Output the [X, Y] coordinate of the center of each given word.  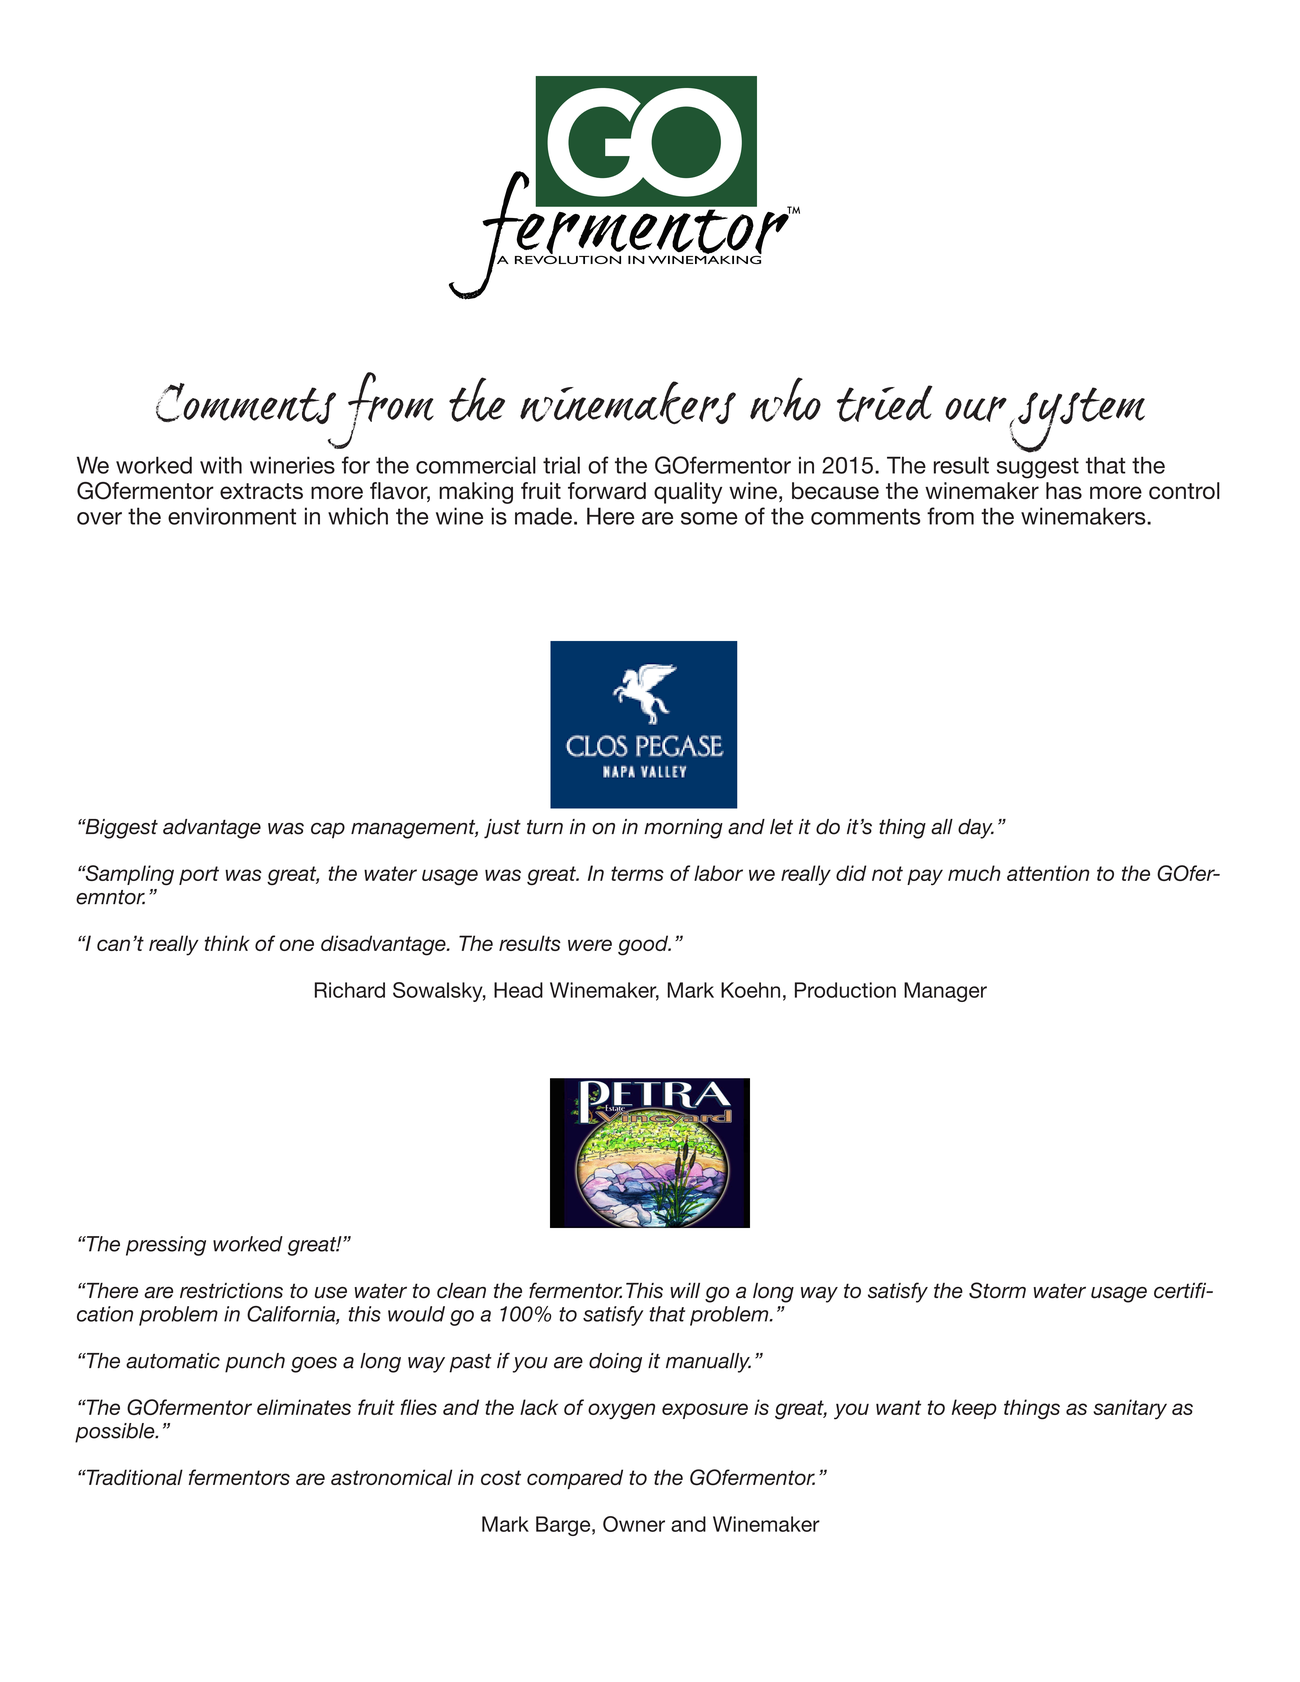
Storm [997, 1290]
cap [328, 831]
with [221, 465]
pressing [166, 1246]
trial [561, 465]
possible [116, 1433]
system [1077, 420]
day [976, 829]
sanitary [1130, 1409]
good [644, 945]
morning [683, 829]
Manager [945, 992]
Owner [634, 1524]
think [227, 943]
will [685, 1290]
